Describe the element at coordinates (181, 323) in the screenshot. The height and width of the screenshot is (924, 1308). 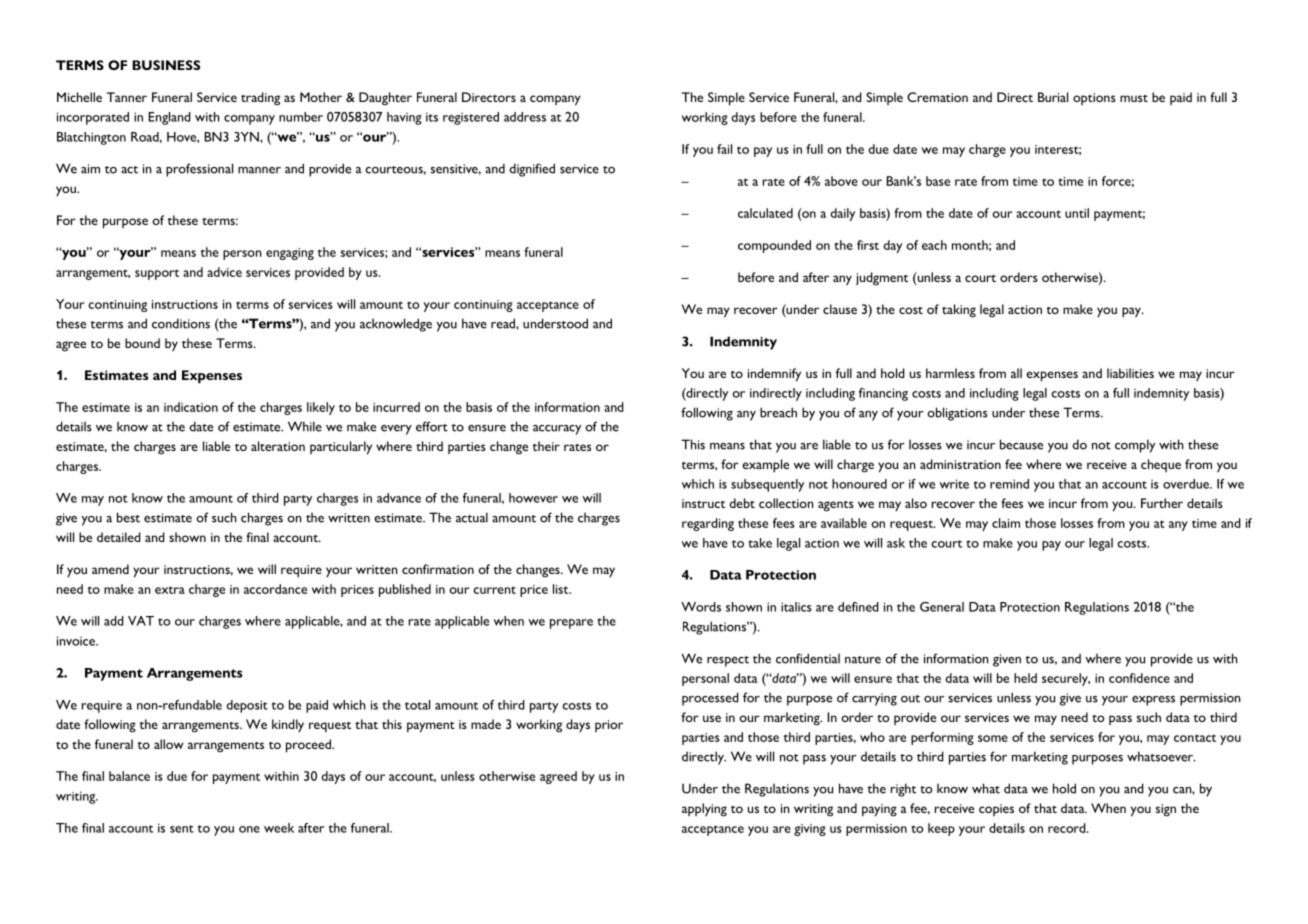
I see `conditions` at that location.
